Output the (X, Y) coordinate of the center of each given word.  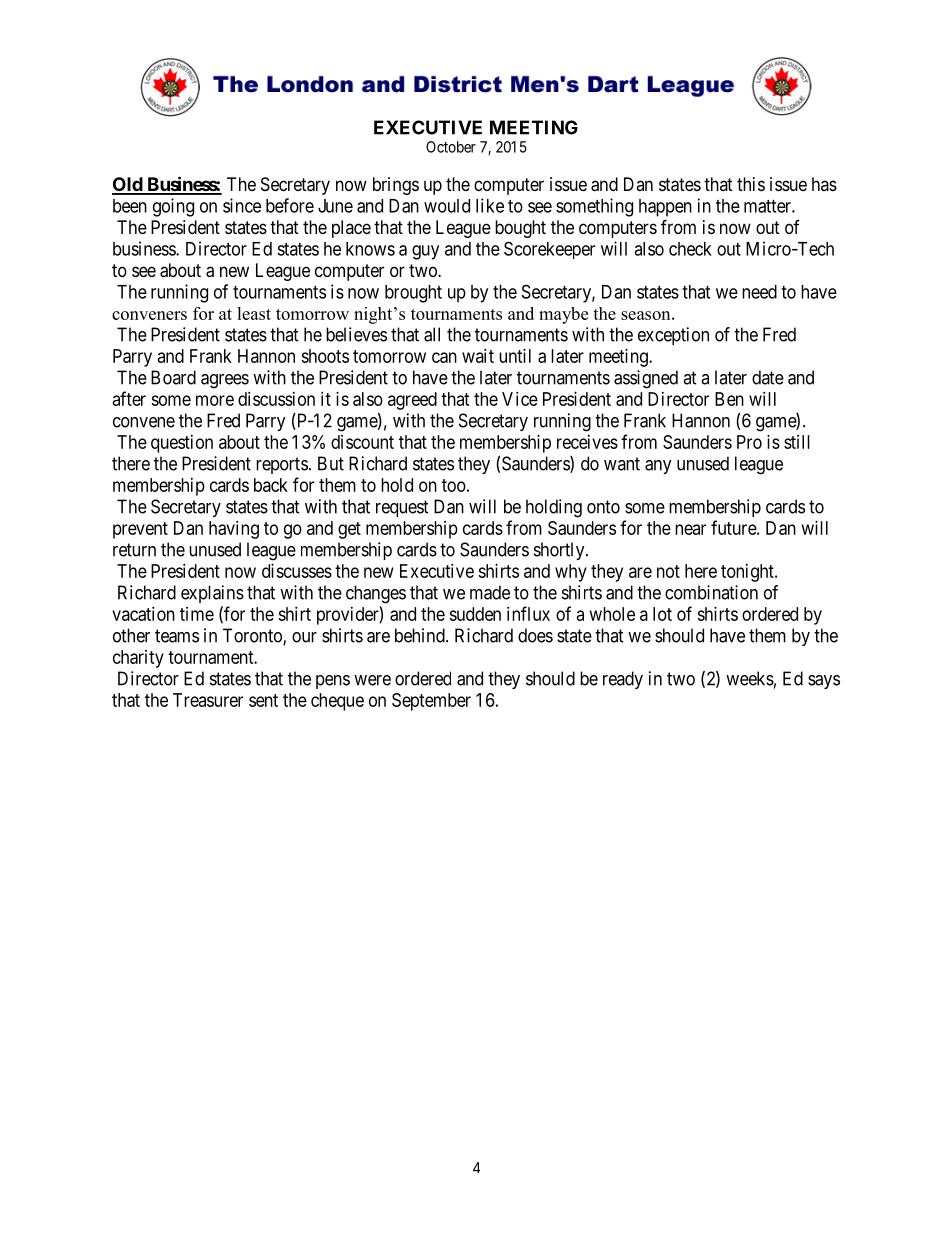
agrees (225, 381)
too (454, 485)
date (768, 377)
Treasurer (208, 700)
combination (711, 592)
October (451, 147)
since (242, 205)
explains (212, 594)
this (751, 184)
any (658, 467)
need (759, 292)
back (271, 485)
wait (478, 356)
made (490, 592)
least (254, 313)
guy (425, 252)
